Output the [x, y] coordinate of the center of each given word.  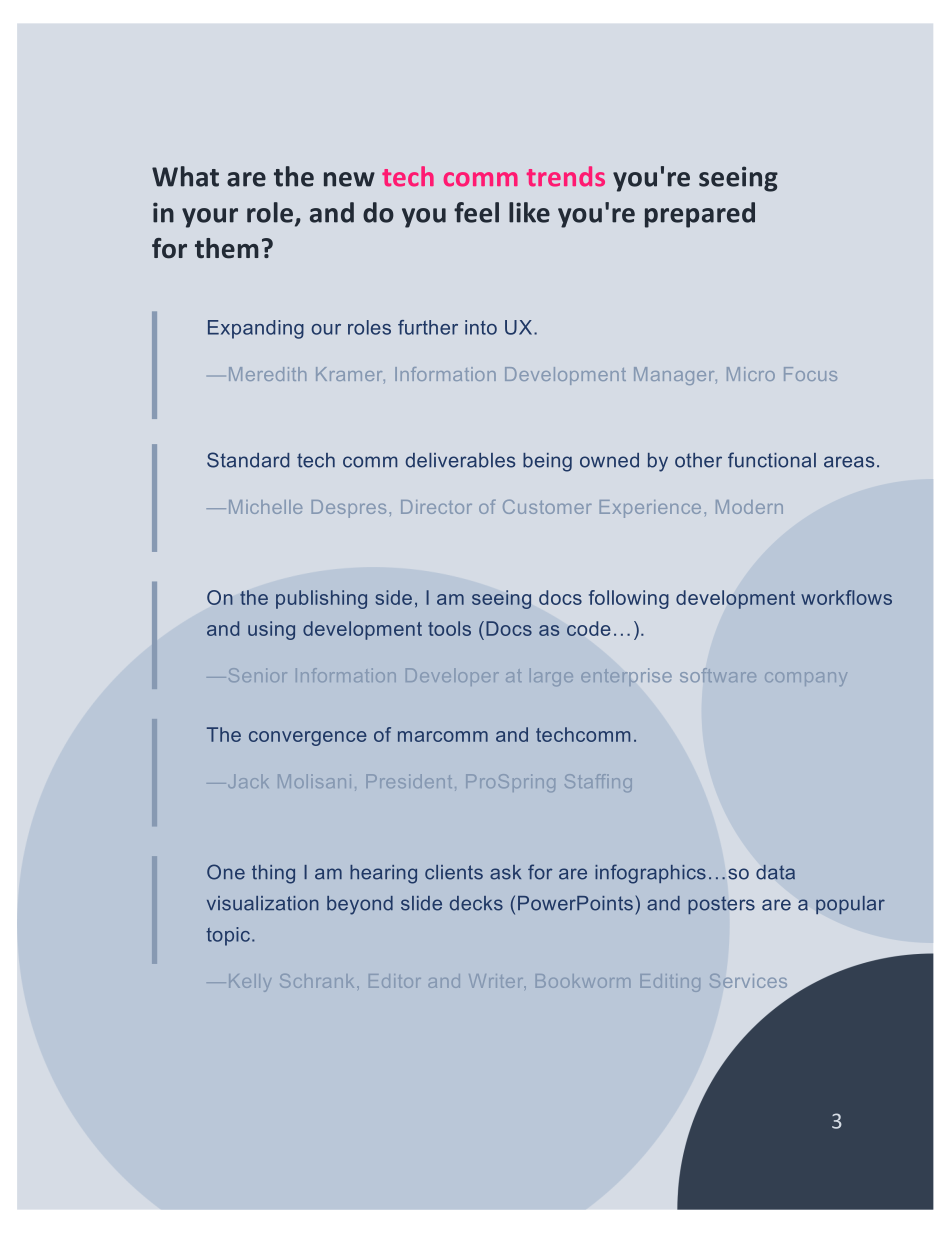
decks [476, 903]
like [529, 212]
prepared [700, 215]
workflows [846, 597]
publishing [321, 599]
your [210, 218]
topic [228, 936]
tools [449, 628]
